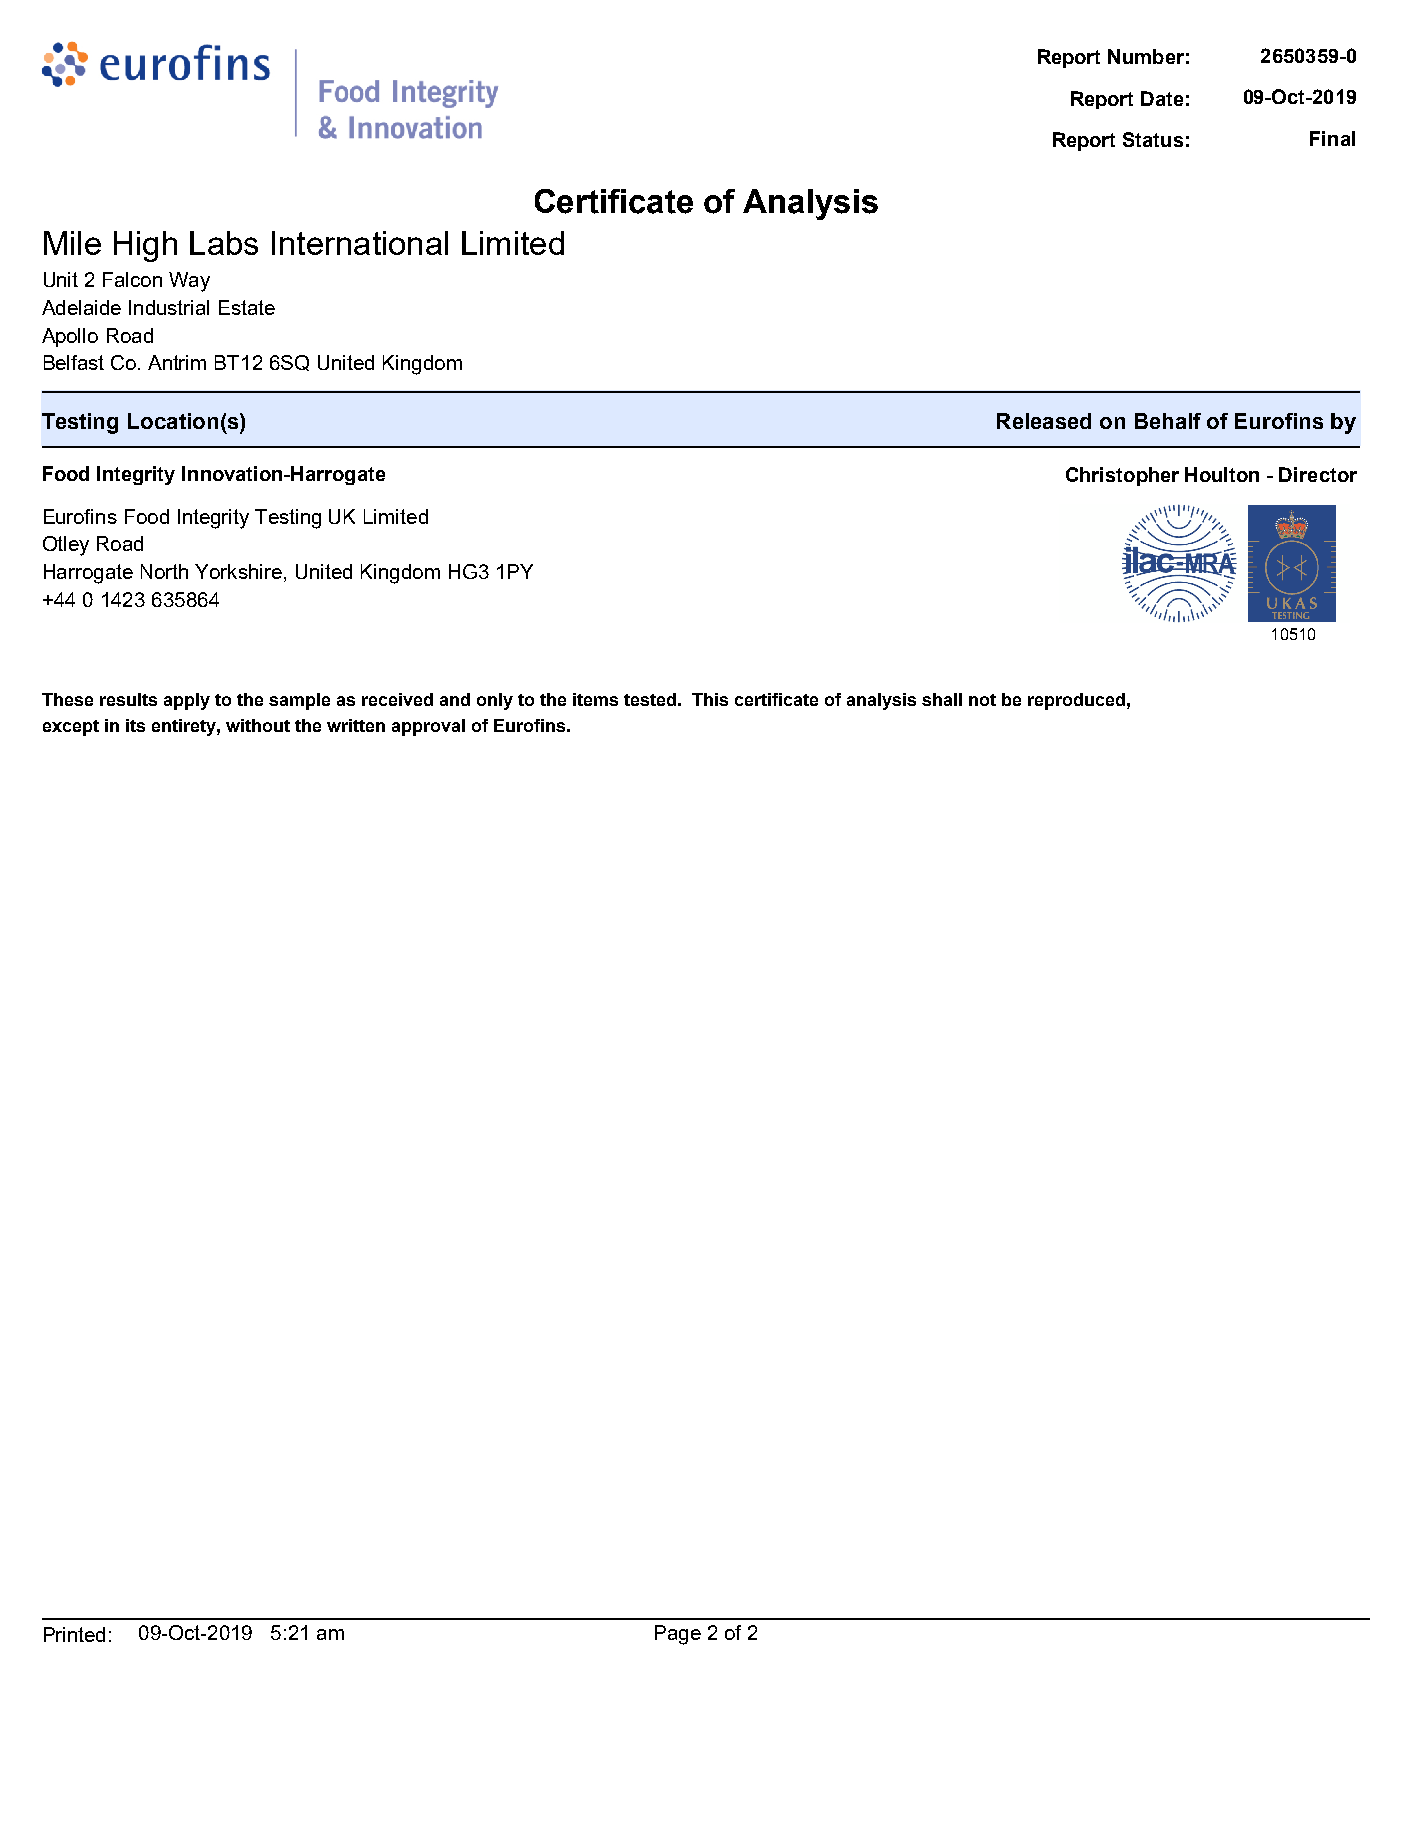 The height and width of the screenshot is (1827, 1412). Describe the element at coordinates (1076, 701) in the screenshot. I see `reproduced` at that location.
